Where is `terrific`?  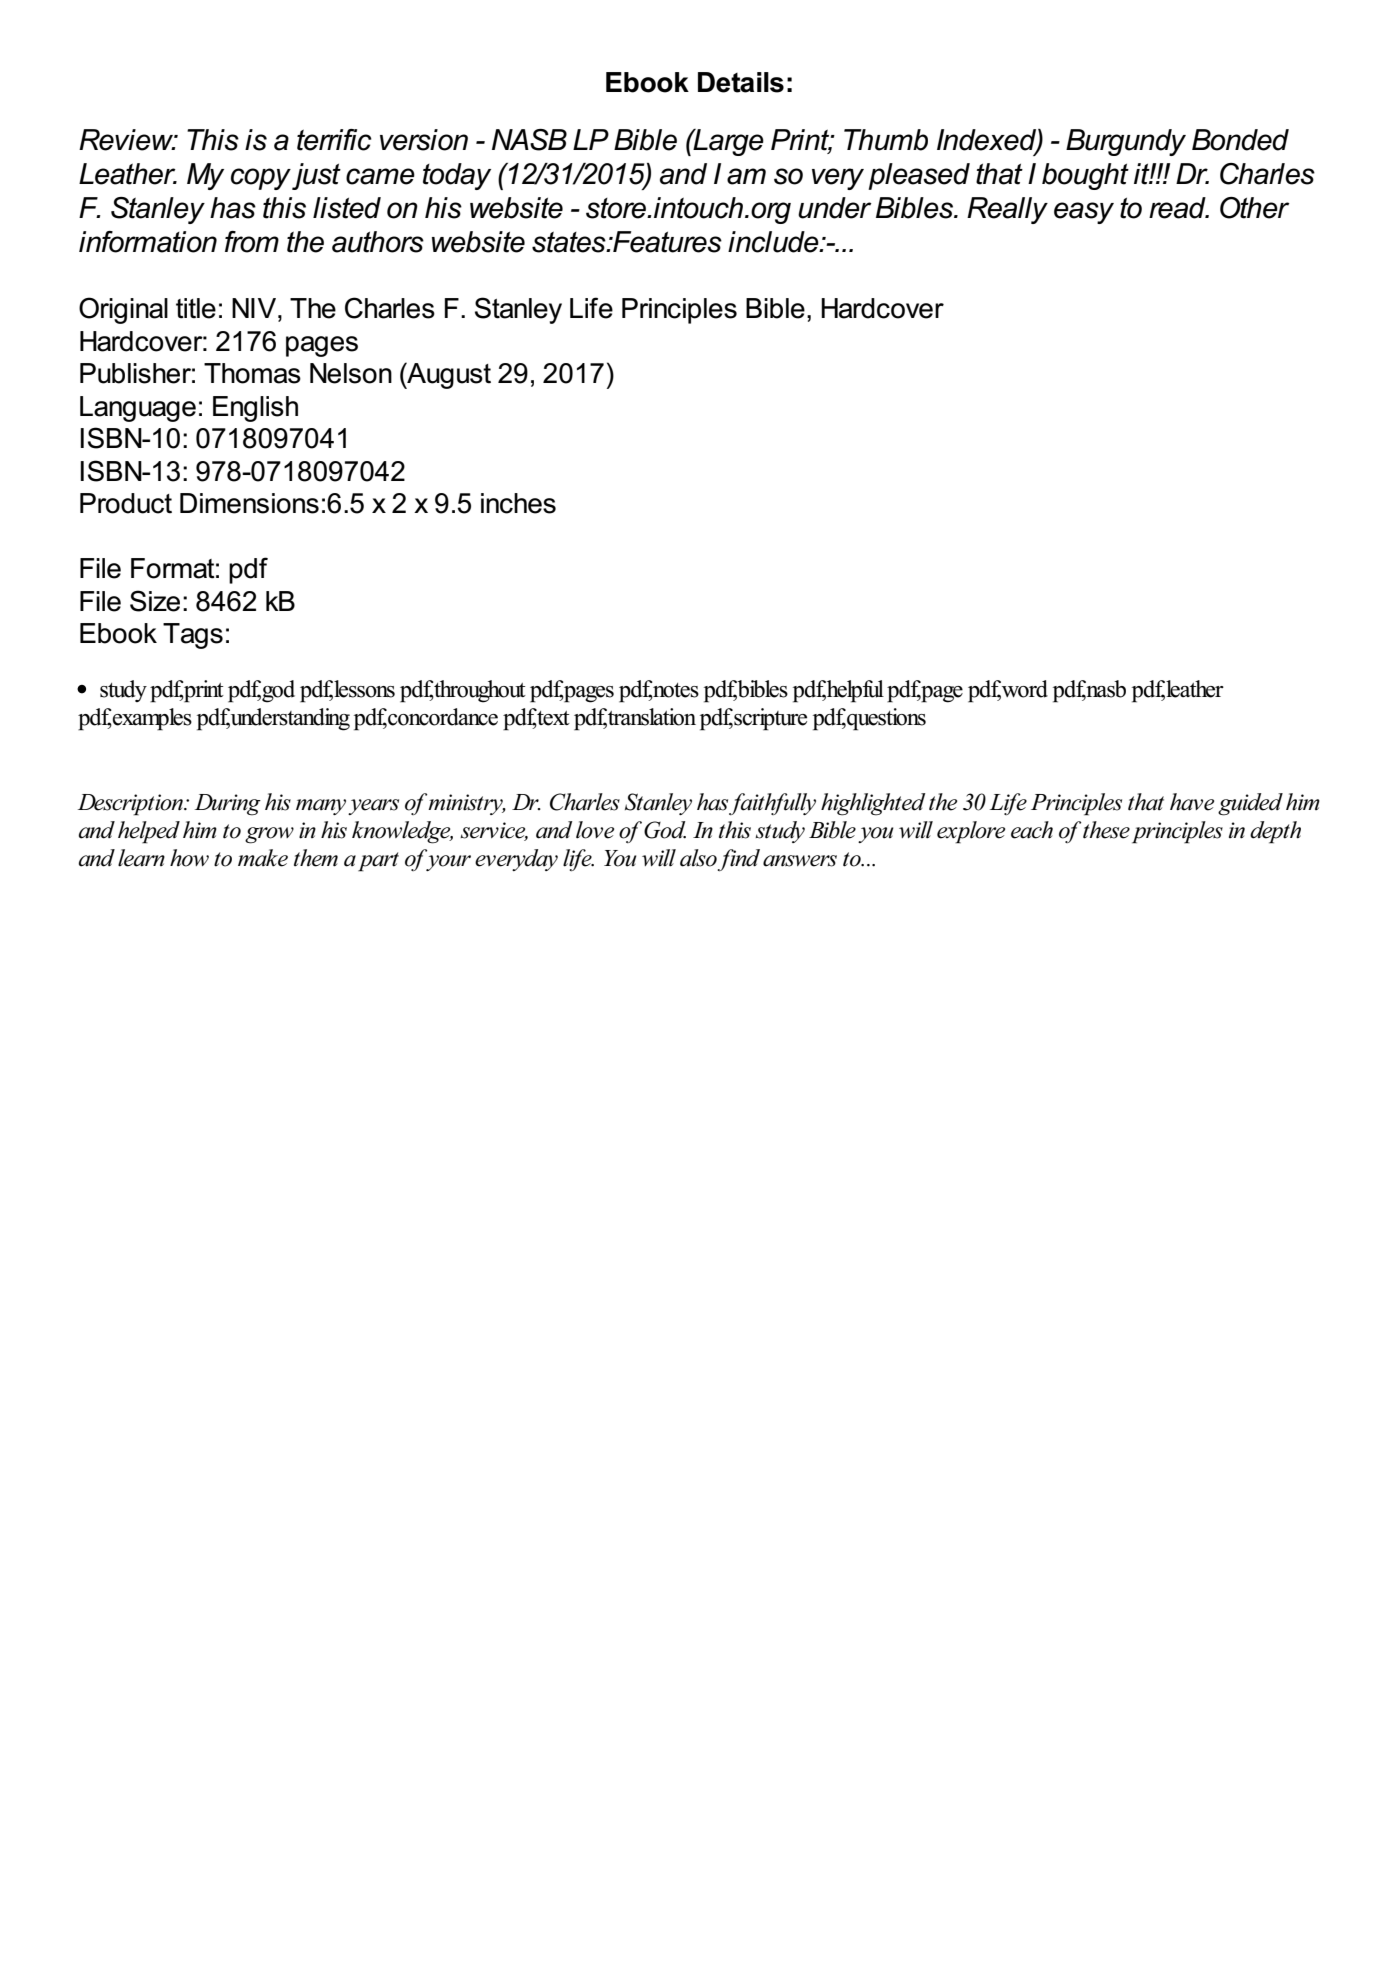
terrific is located at coordinates (334, 140).
